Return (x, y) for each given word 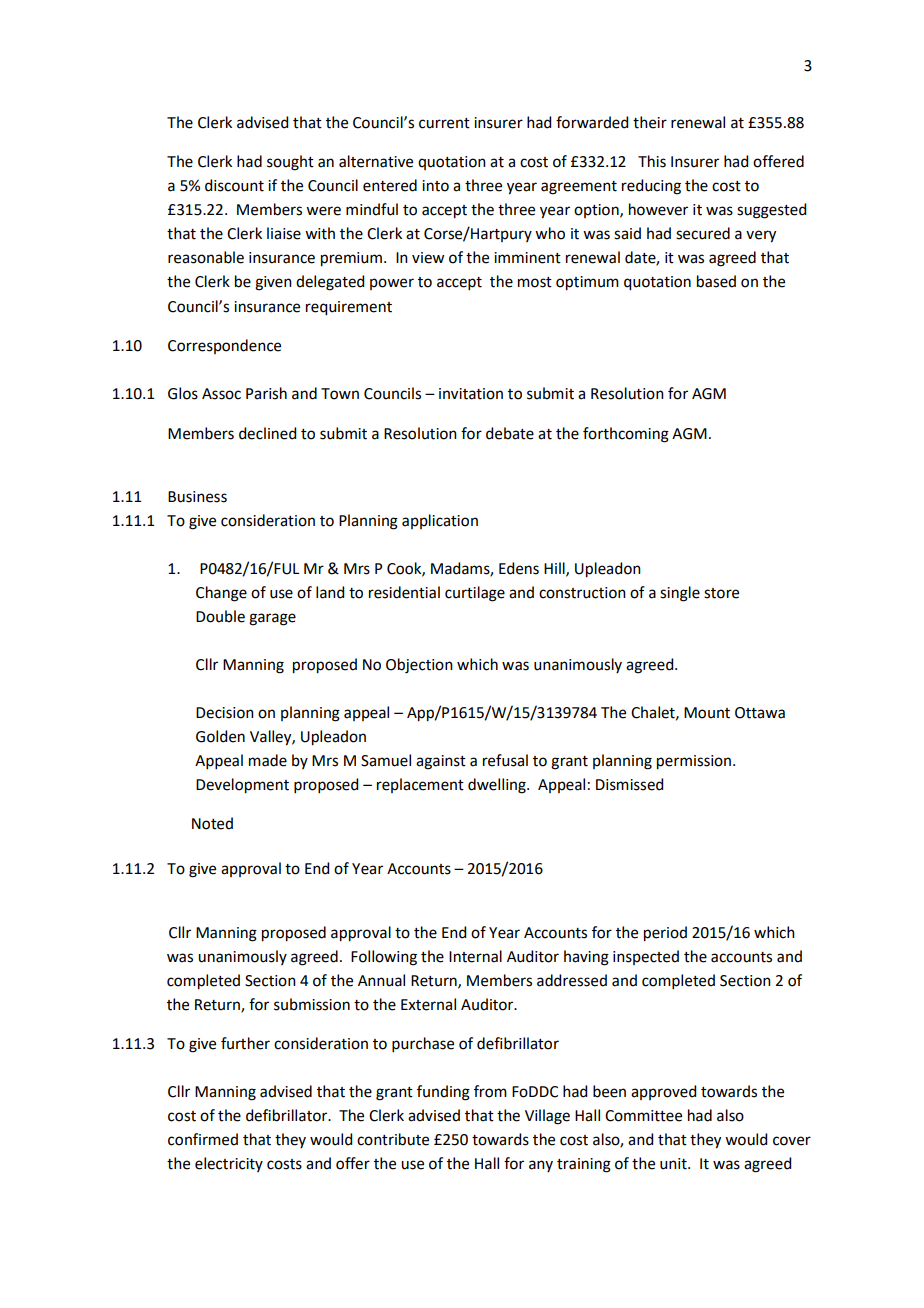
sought (290, 163)
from (490, 1091)
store (721, 593)
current (444, 123)
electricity (229, 1164)
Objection (419, 666)
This (652, 161)
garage (272, 619)
